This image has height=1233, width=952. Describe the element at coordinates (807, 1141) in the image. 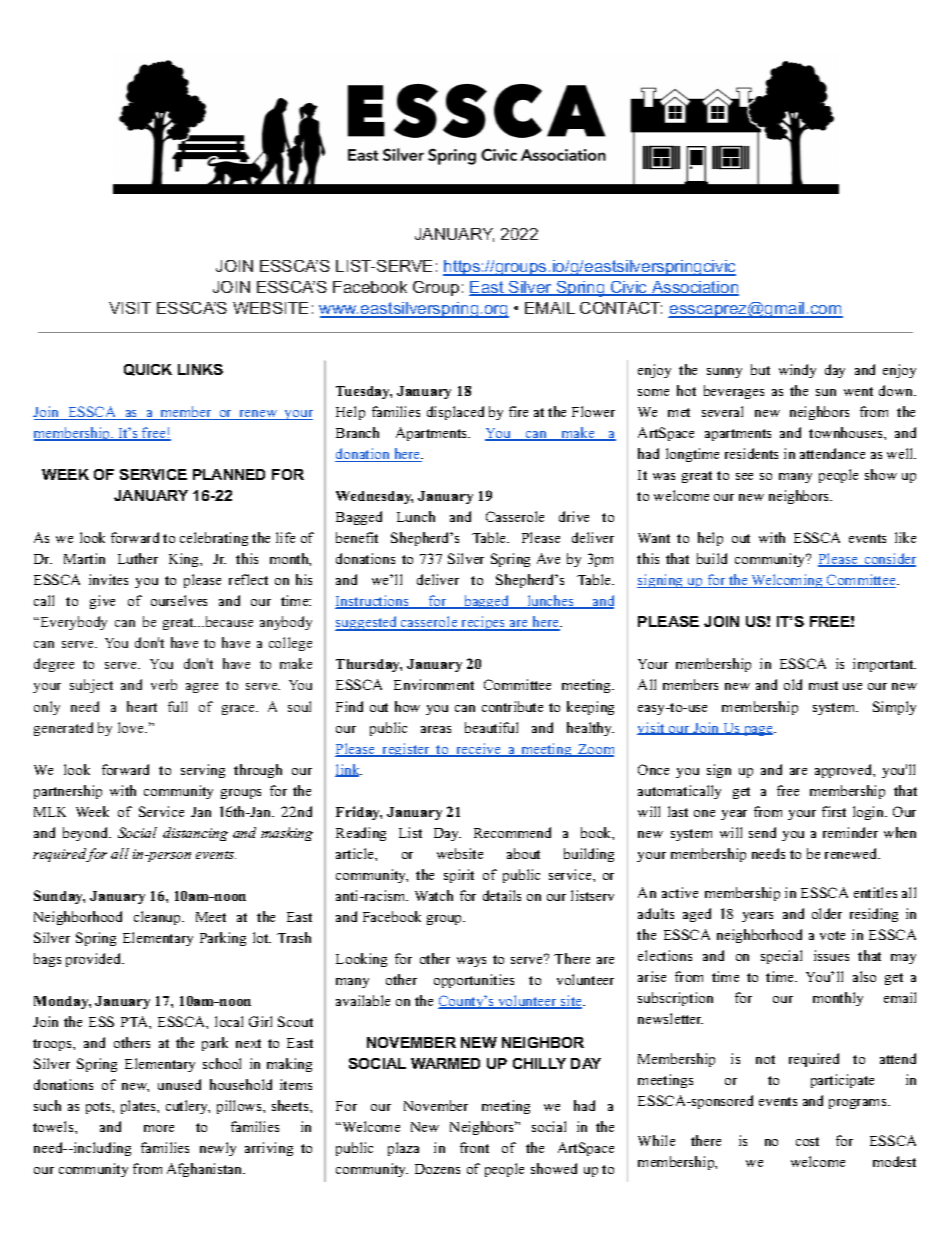

I see `cost` at that location.
